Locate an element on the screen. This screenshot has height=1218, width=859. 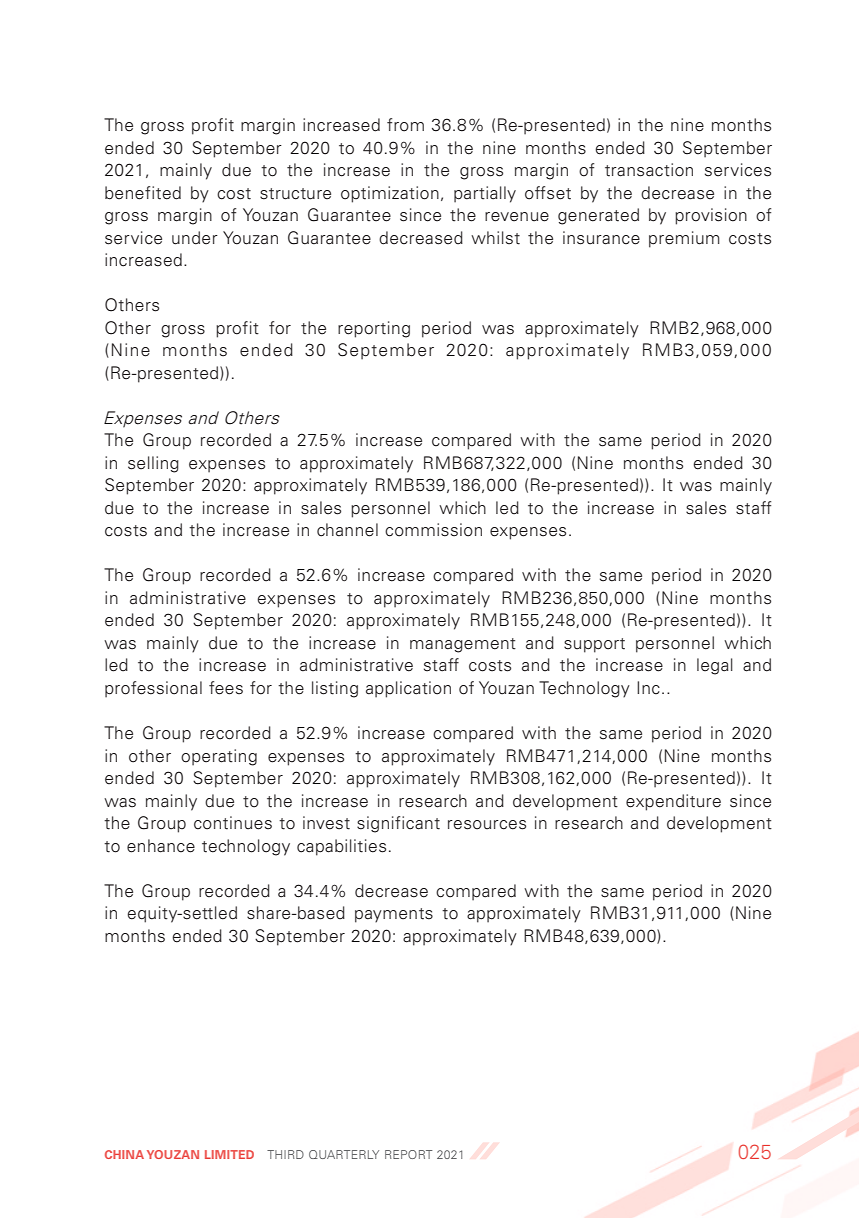
support is located at coordinates (594, 645).
